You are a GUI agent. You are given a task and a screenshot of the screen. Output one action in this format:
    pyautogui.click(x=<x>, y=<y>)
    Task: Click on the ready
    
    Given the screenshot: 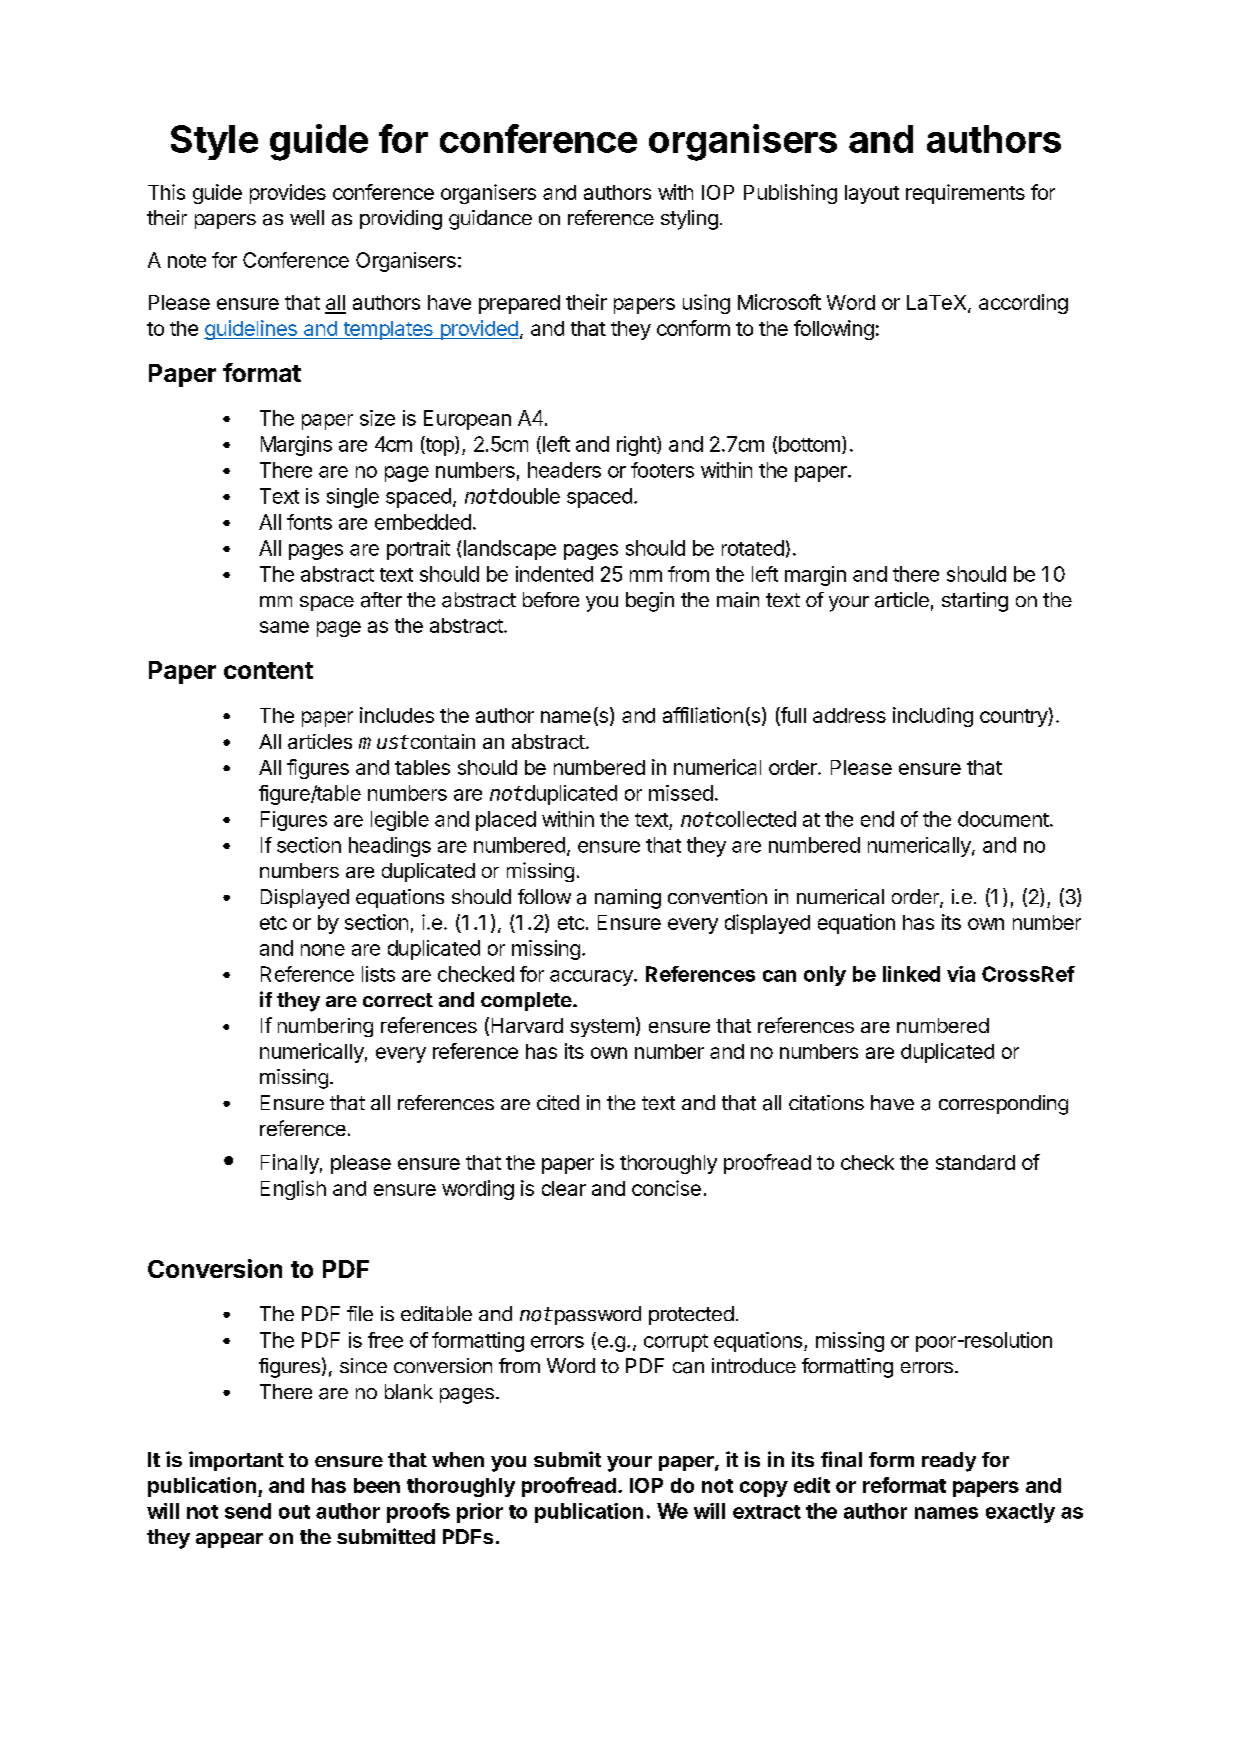 What is the action you would take?
    pyautogui.click(x=949, y=1462)
